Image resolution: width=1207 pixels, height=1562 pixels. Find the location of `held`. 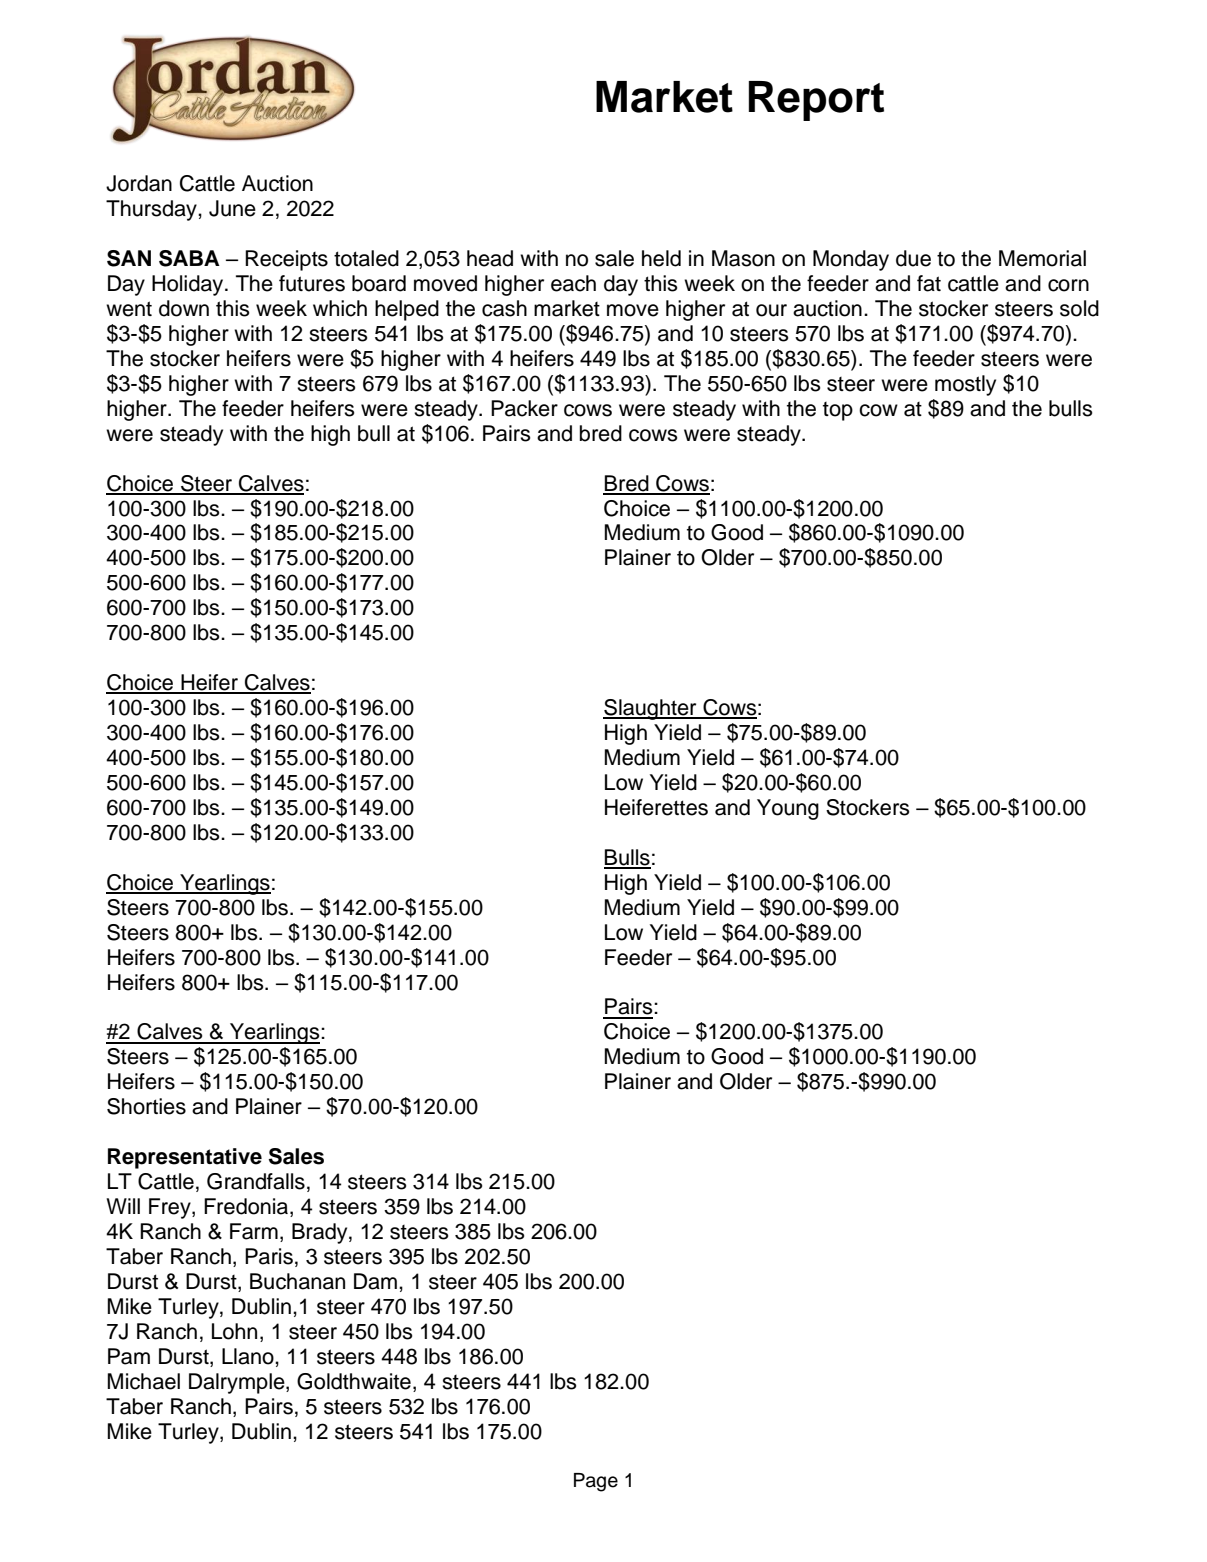

held is located at coordinates (661, 258).
